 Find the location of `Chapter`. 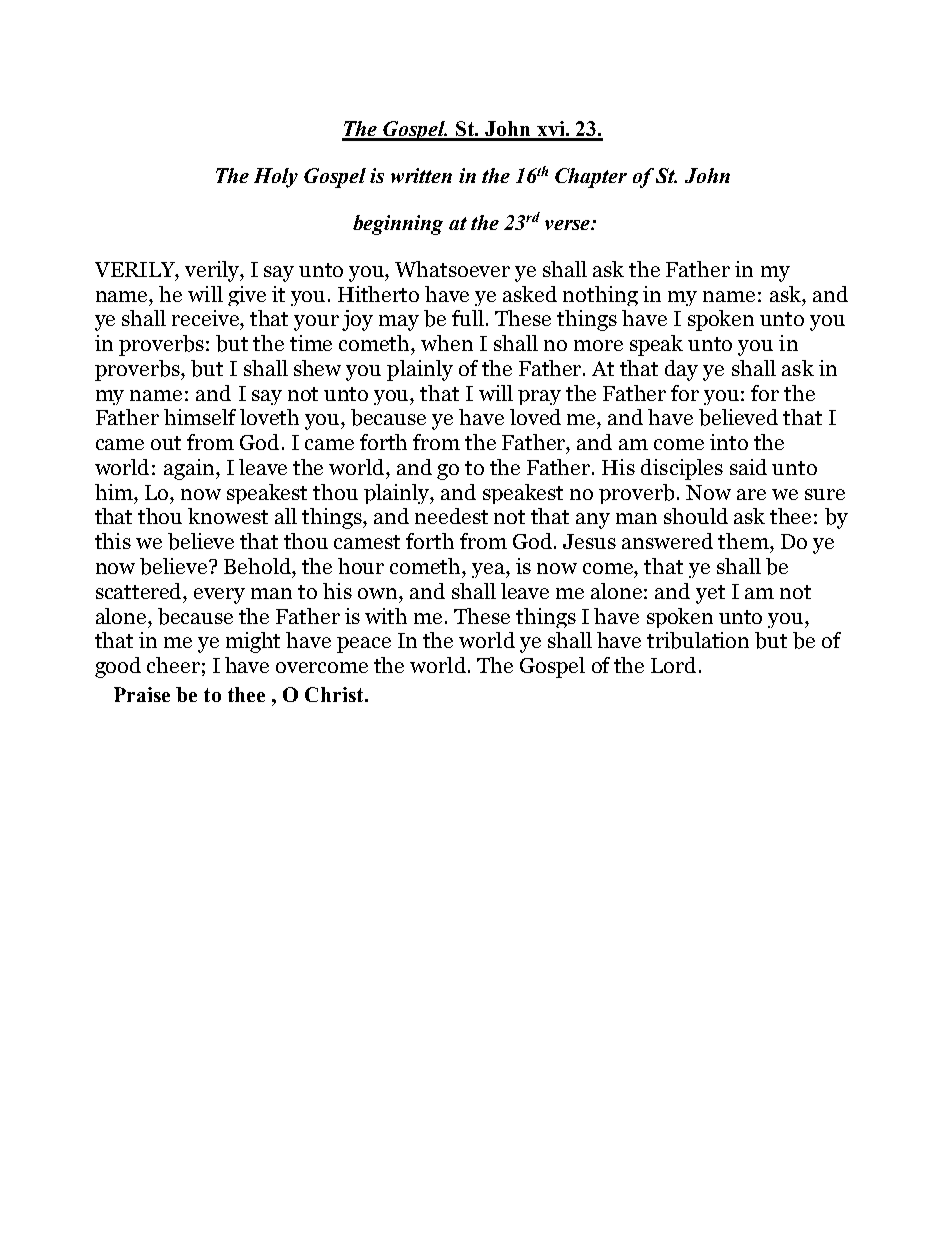

Chapter is located at coordinates (591, 178).
